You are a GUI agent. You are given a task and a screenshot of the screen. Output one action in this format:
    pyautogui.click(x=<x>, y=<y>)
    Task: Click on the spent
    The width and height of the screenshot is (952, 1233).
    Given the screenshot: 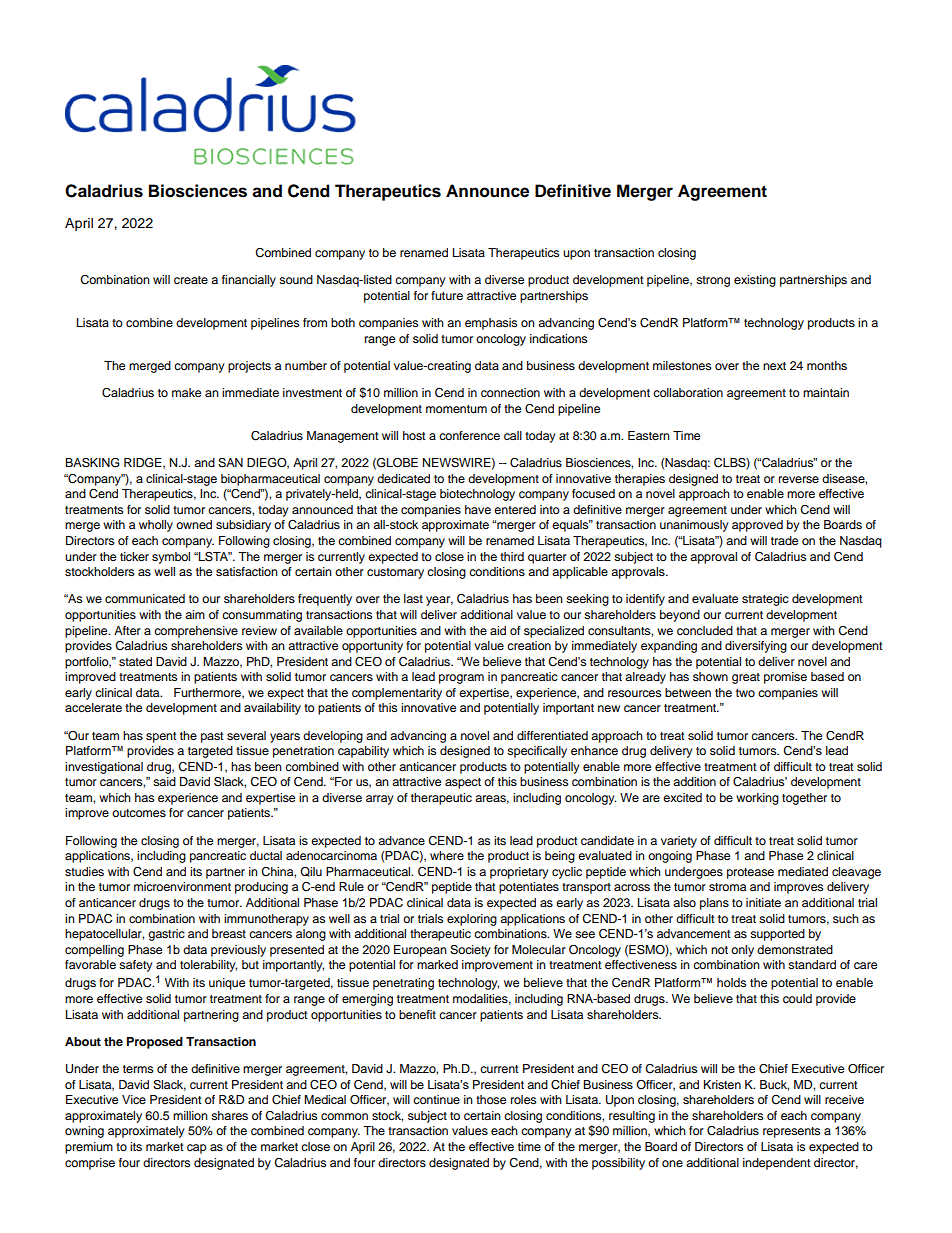 What is the action you would take?
    pyautogui.click(x=161, y=737)
